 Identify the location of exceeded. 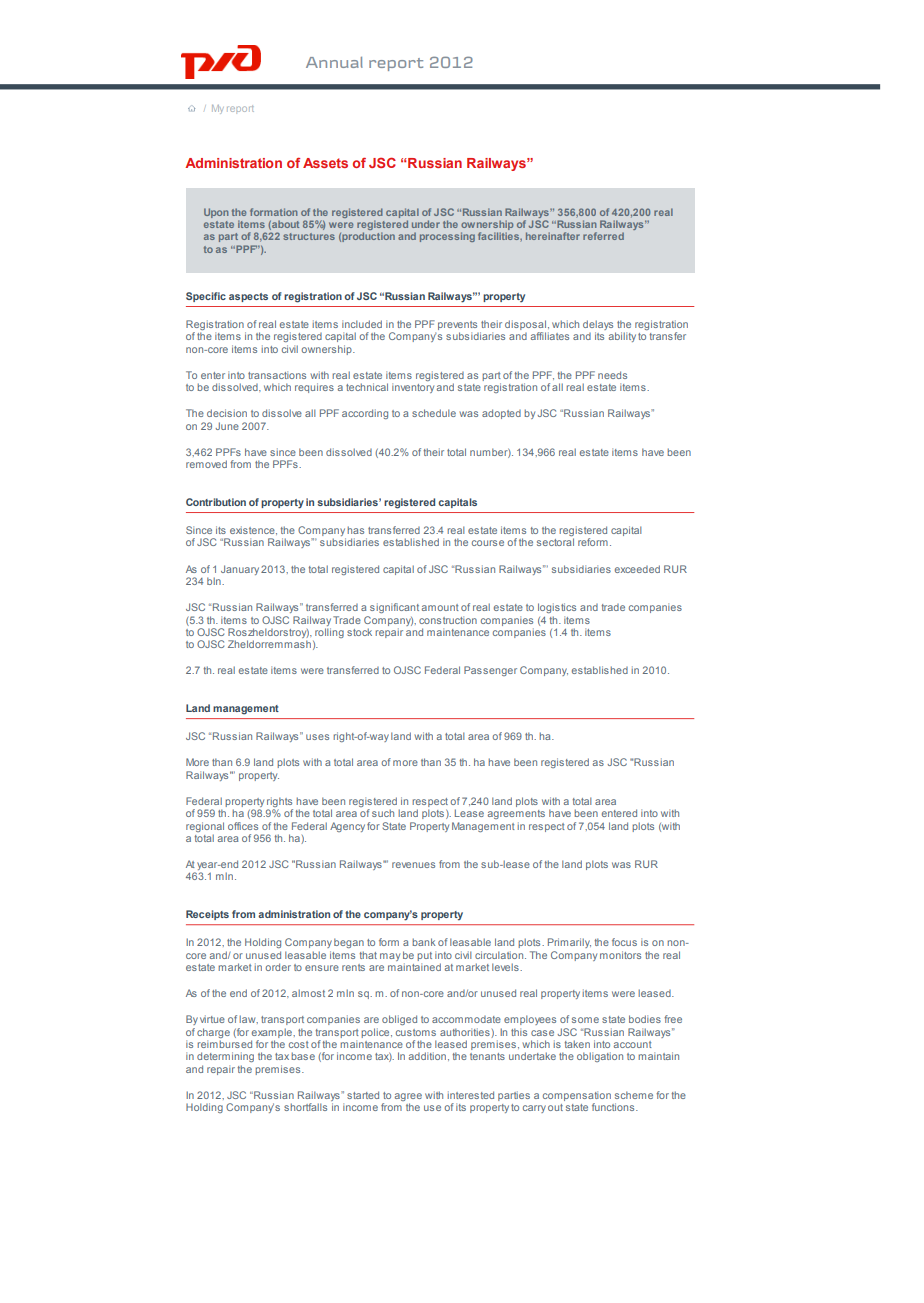
(637, 569).
